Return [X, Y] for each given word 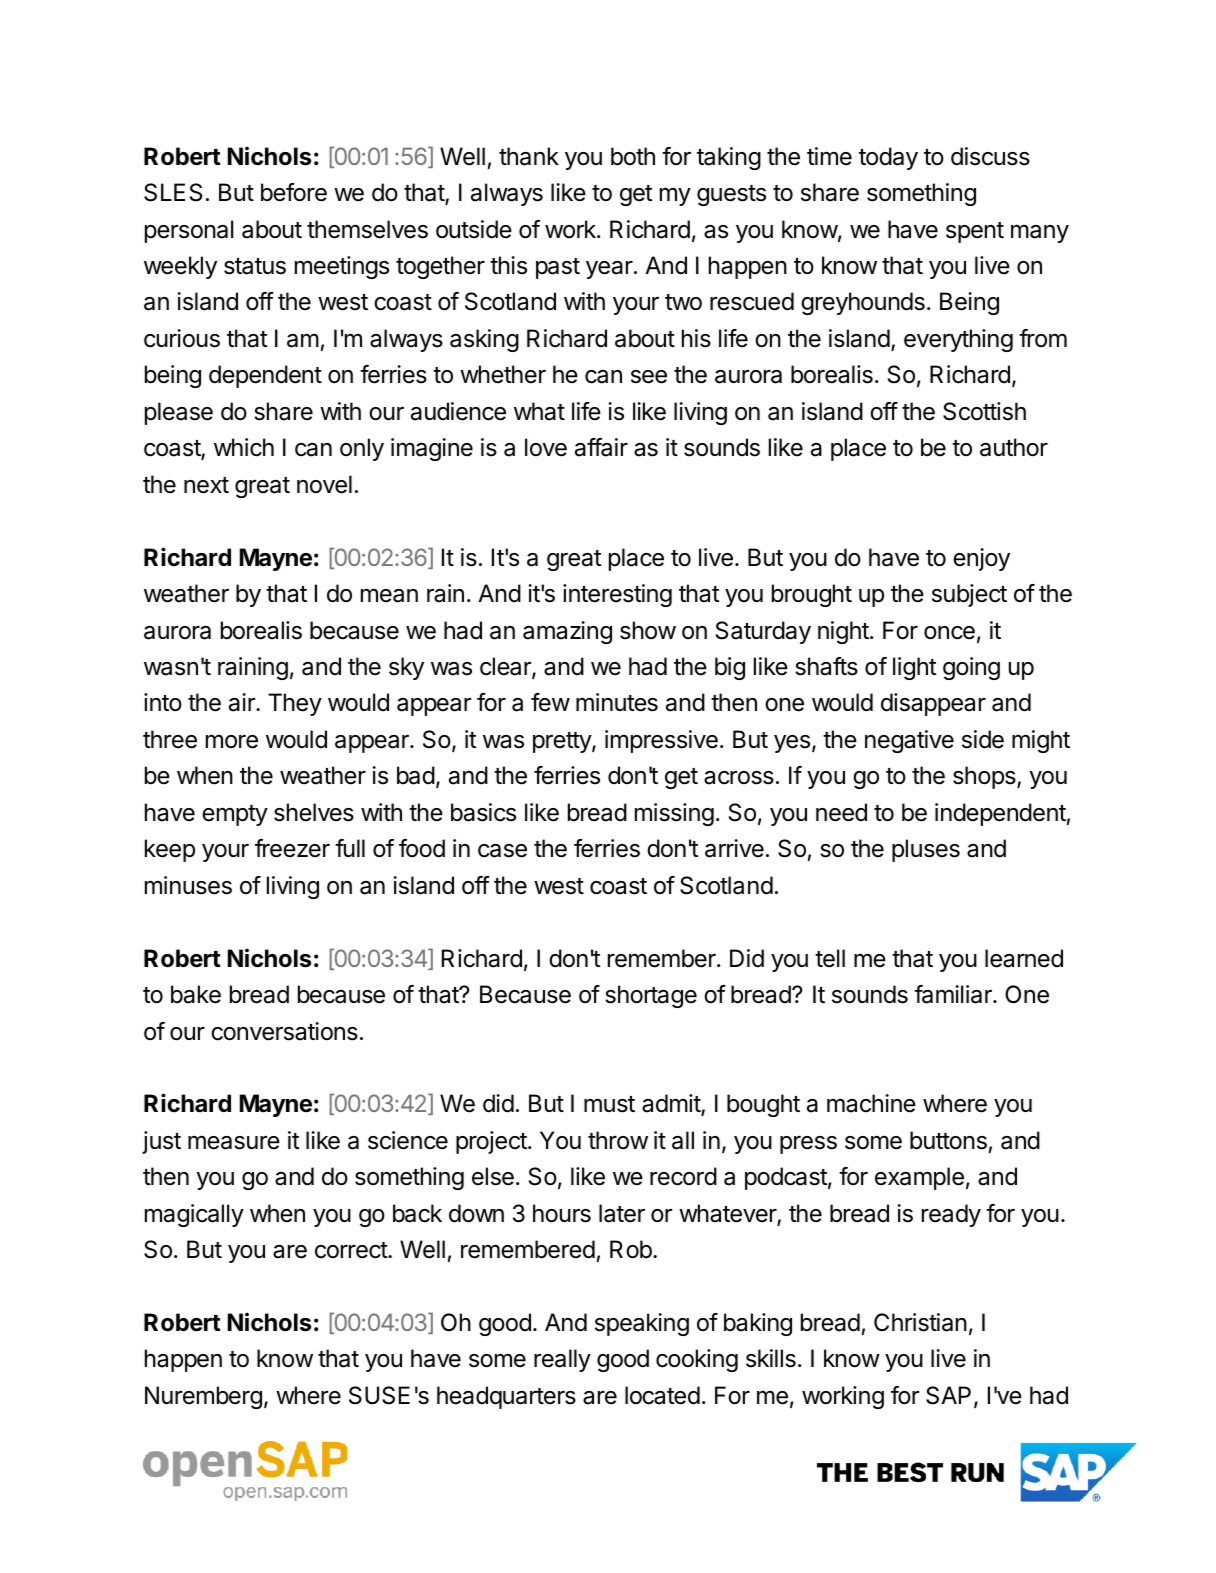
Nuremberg [203, 1397]
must [609, 1104]
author [1014, 447]
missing [674, 814]
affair [601, 447]
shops [985, 777]
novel [324, 484]
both [633, 156]
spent [975, 232]
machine [871, 1103]
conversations [284, 1031]
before [294, 192]
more [232, 741]
